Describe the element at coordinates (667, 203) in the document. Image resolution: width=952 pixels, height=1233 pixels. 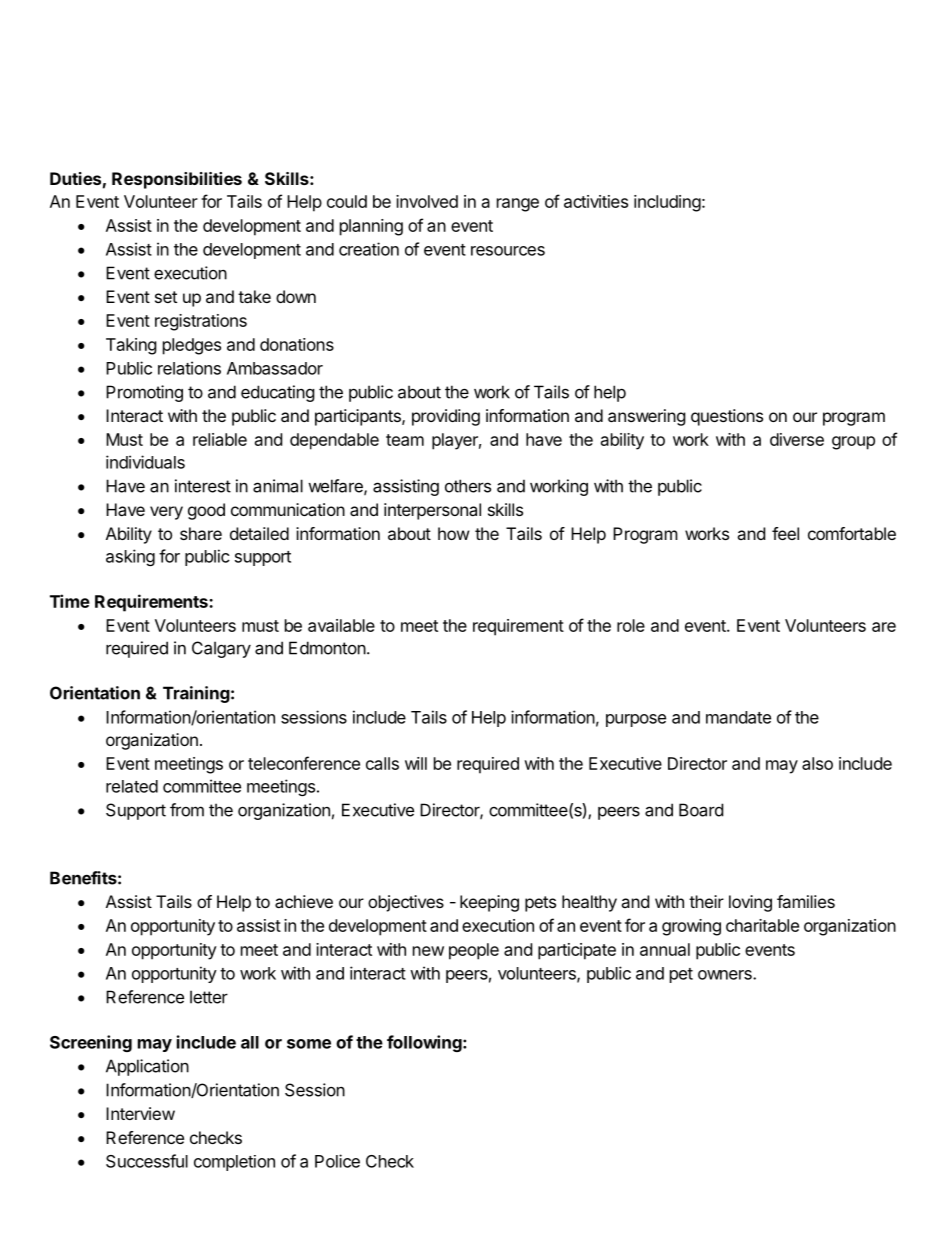
I see `including` at that location.
